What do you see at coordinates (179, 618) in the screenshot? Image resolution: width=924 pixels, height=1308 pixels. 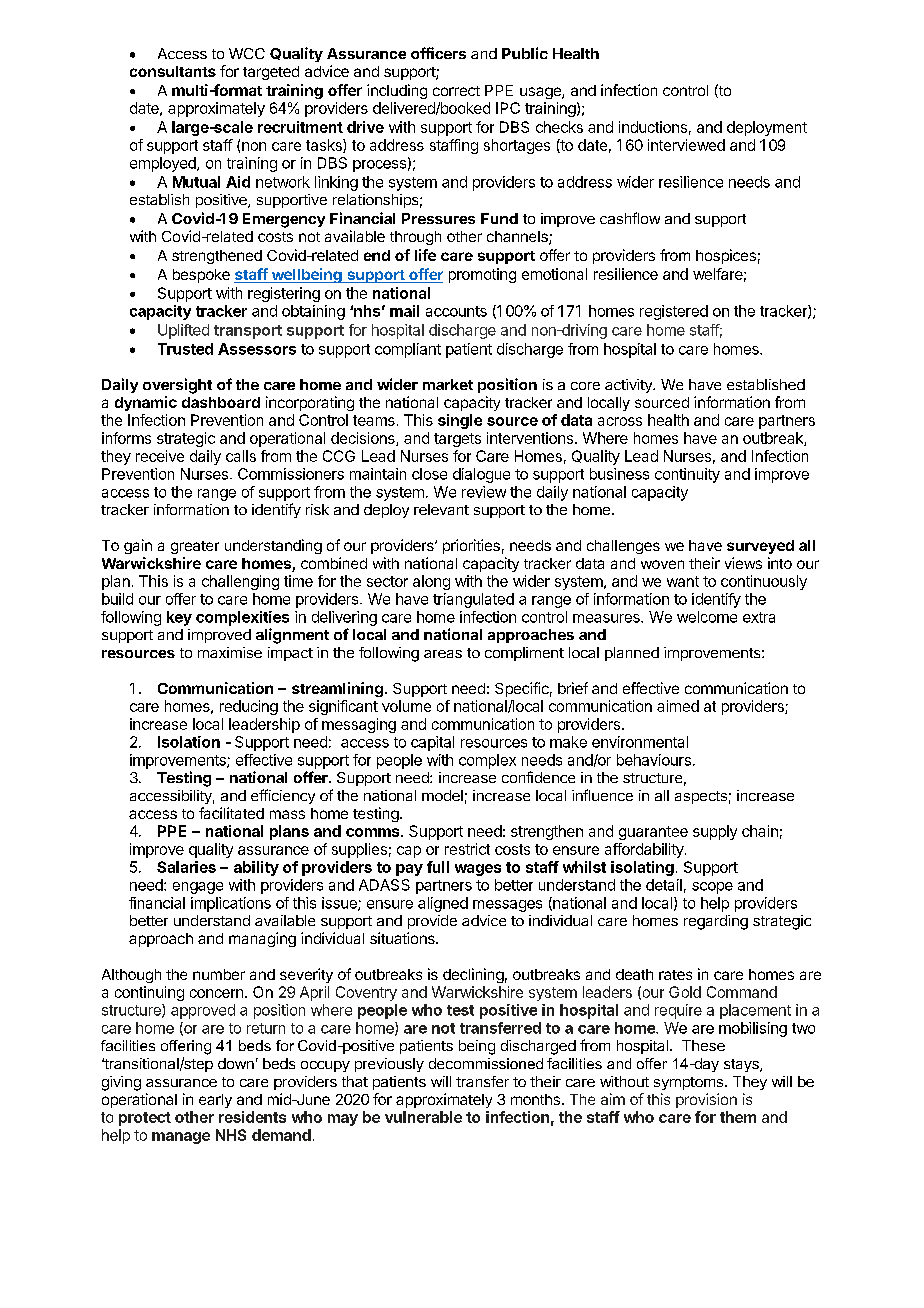 I see `key` at bounding box center [179, 618].
